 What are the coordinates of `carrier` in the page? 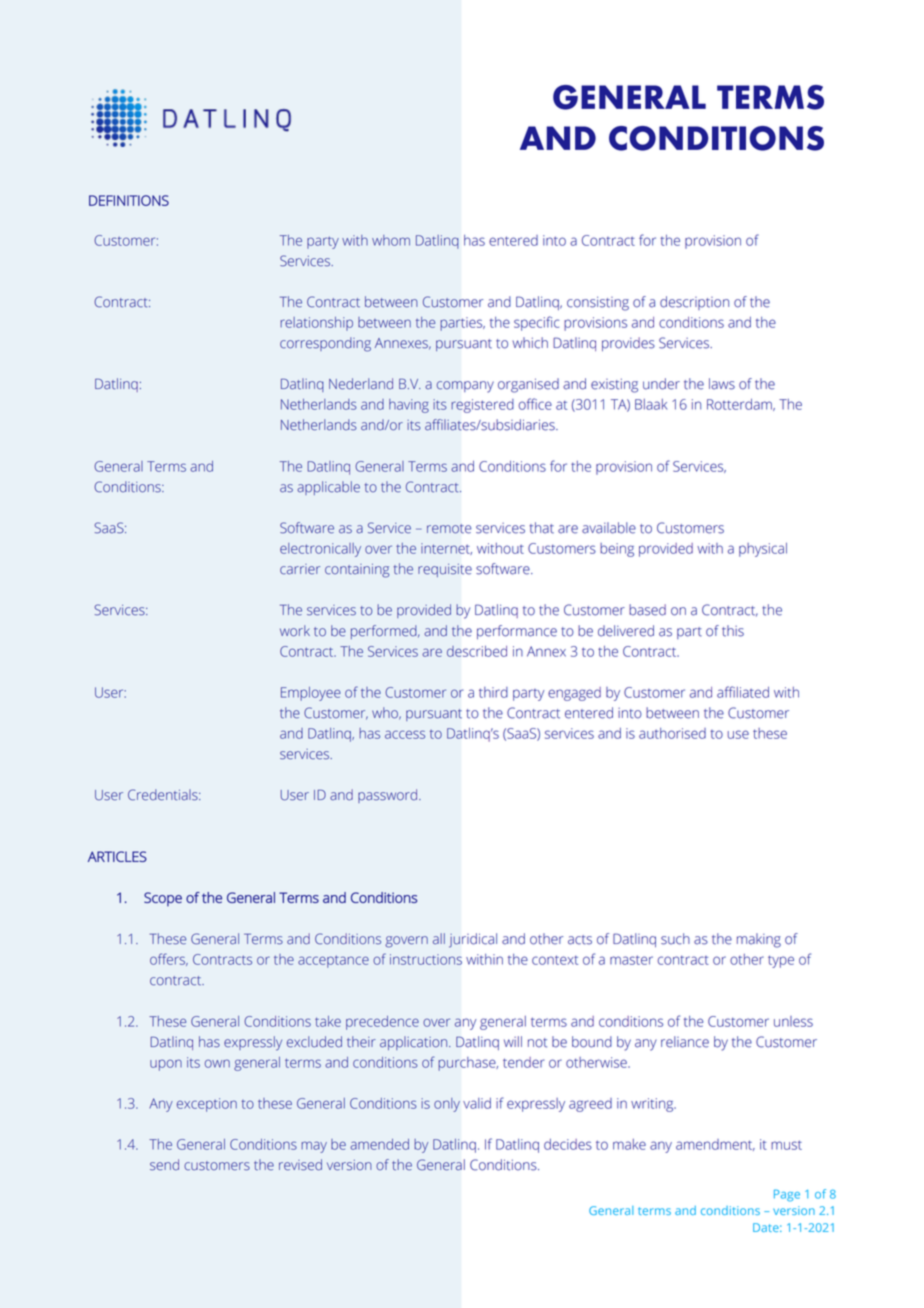 It's located at (300, 569).
